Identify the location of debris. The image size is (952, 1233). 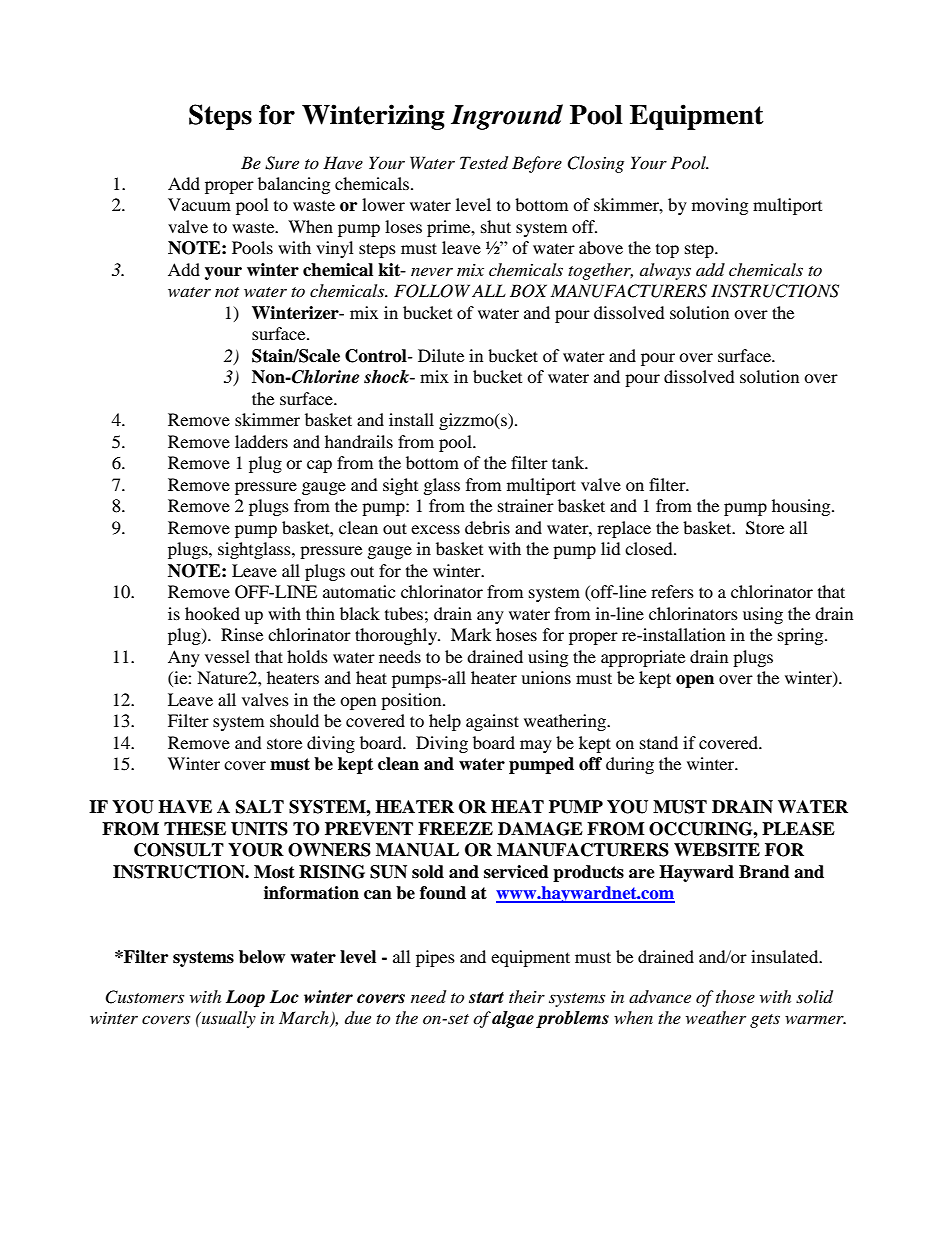
(487, 527).
